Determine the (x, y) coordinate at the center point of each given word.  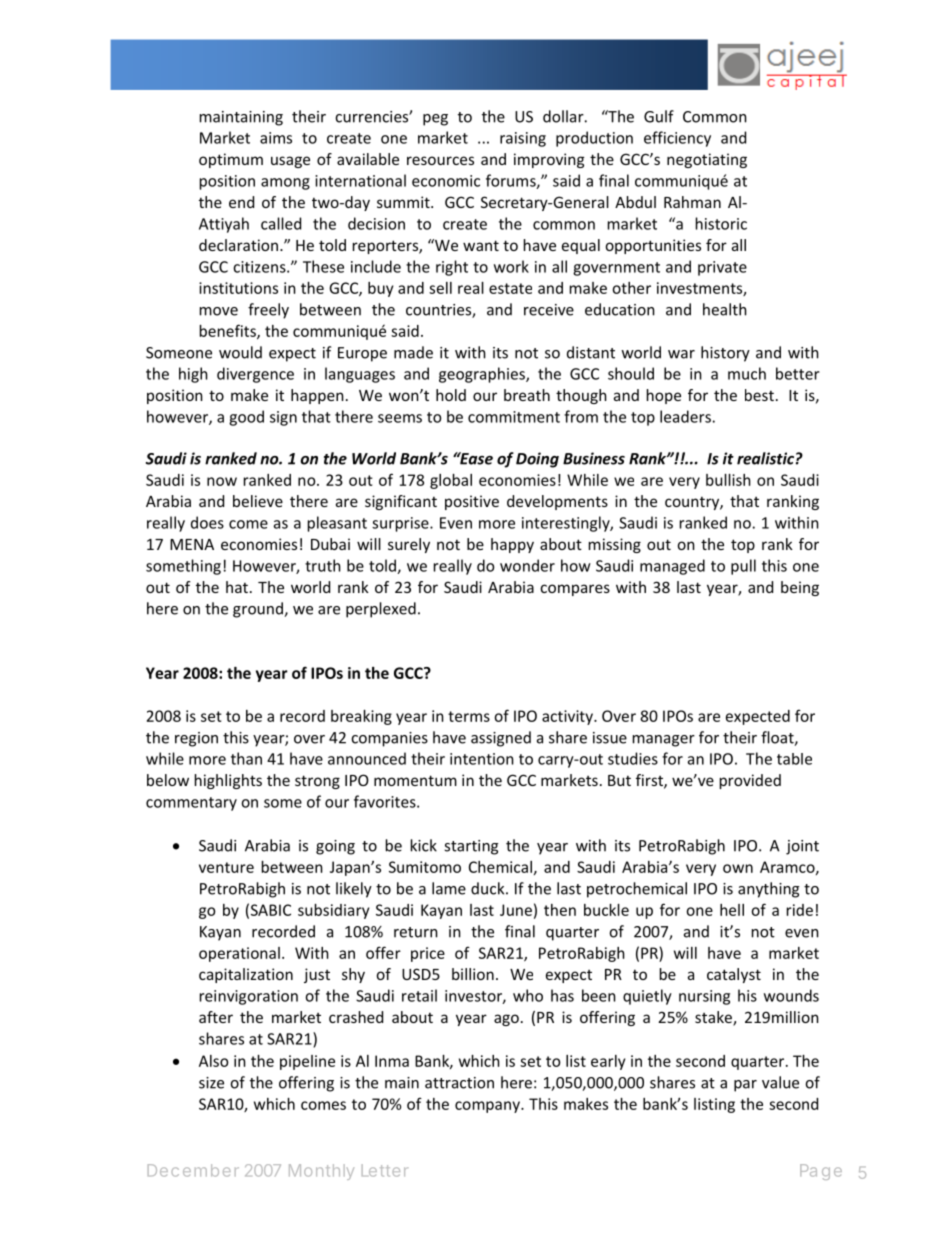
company (488, 1107)
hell (732, 910)
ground (259, 610)
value (780, 1082)
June (516, 910)
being (800, 588)
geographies (483, 375)
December (193, 1170)
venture (226, 867)
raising (523, 139)
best (759, 395)
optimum (231, 160)
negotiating (707, 160)
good (246, 418)
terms (469, 716)
